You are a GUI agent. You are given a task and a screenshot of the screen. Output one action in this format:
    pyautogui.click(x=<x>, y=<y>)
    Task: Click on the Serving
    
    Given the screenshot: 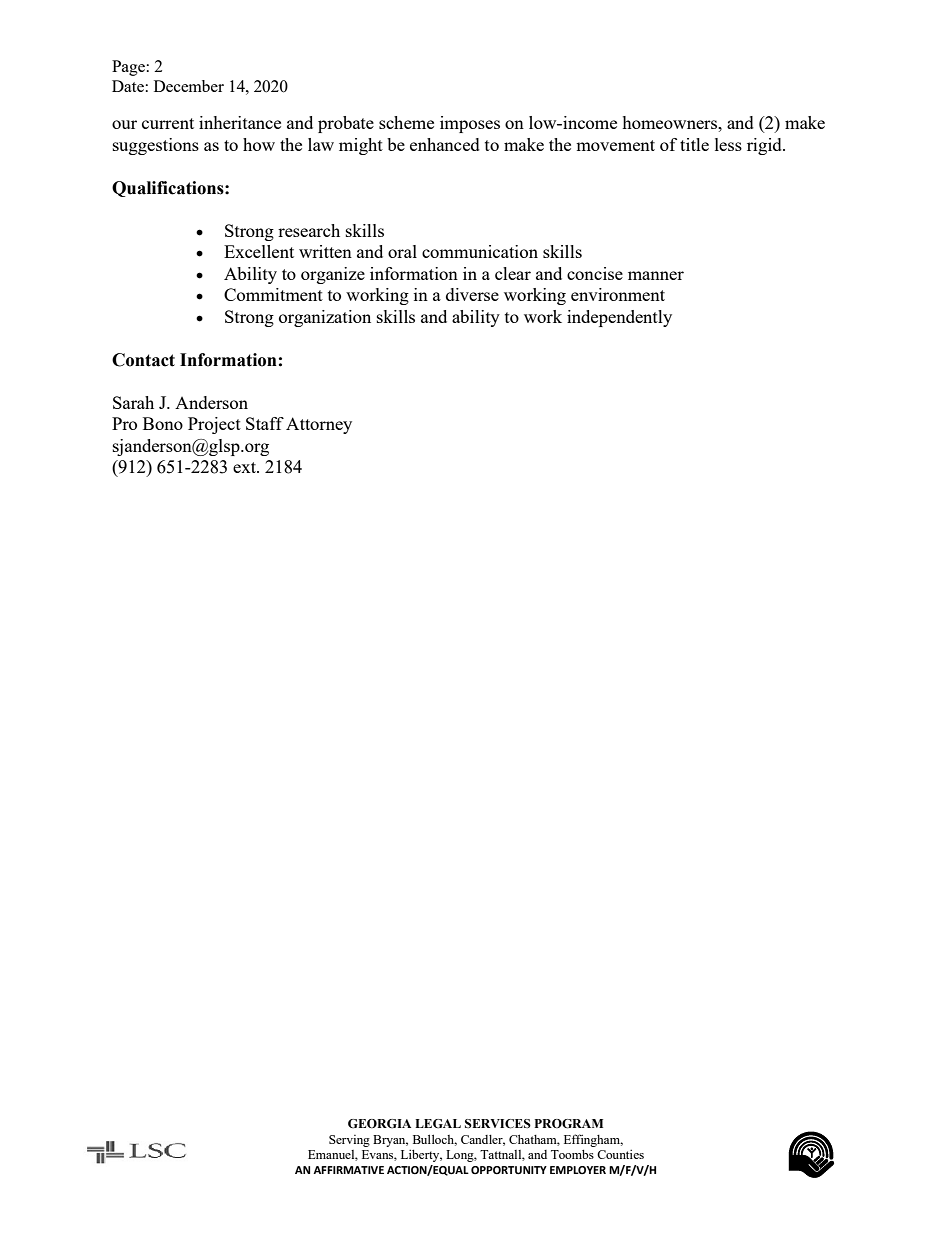 What is the action you would take?
    pyautogui.click(x=349, y=1141)
